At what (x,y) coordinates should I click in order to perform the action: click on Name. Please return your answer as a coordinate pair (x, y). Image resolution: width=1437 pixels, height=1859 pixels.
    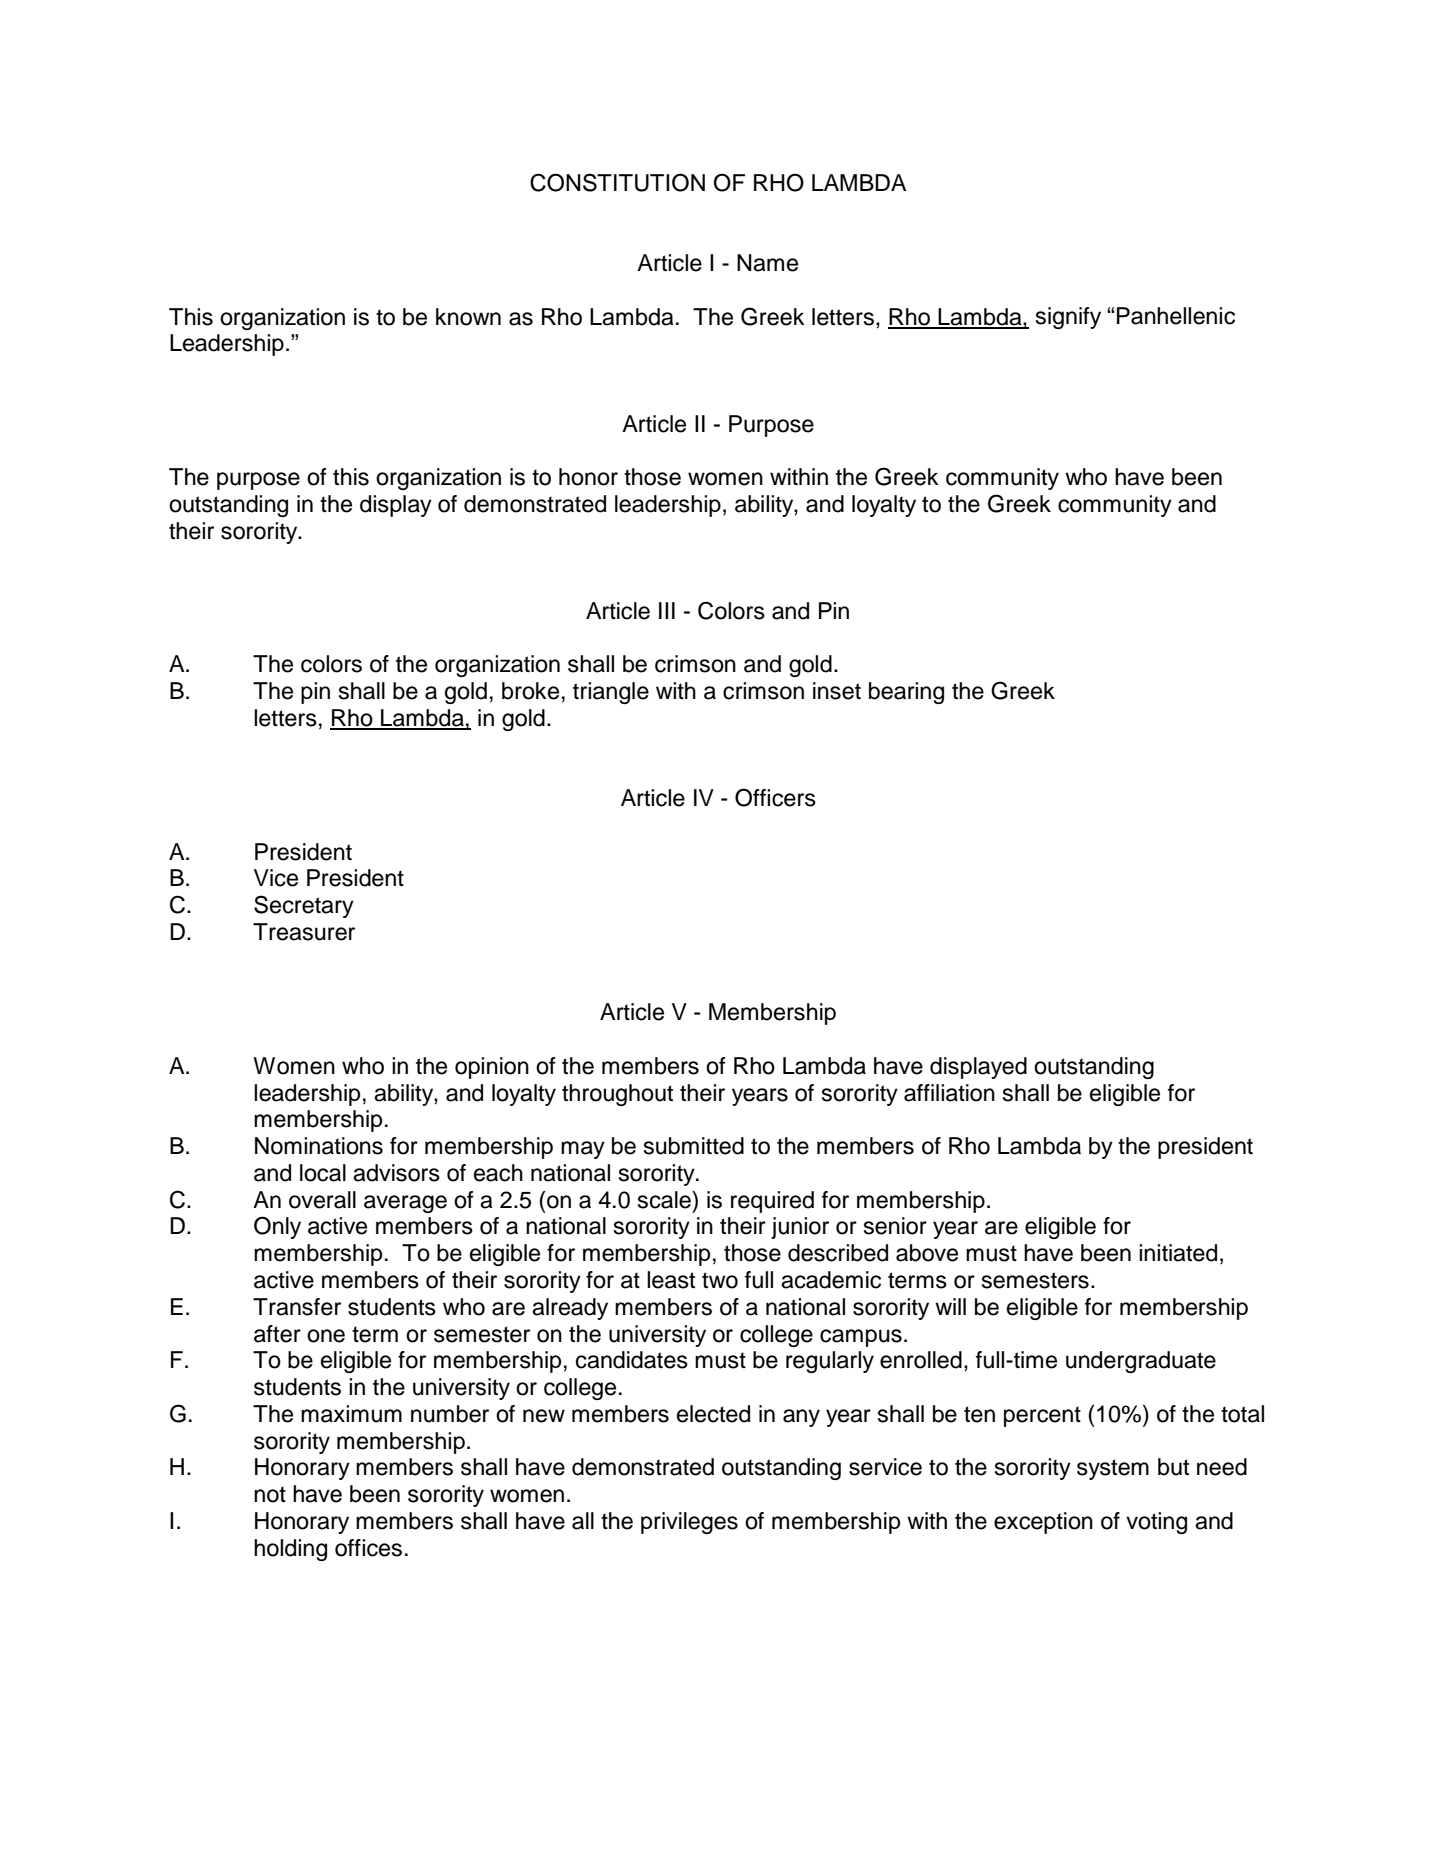
    Looking at the image, I should click on (767, 263).
